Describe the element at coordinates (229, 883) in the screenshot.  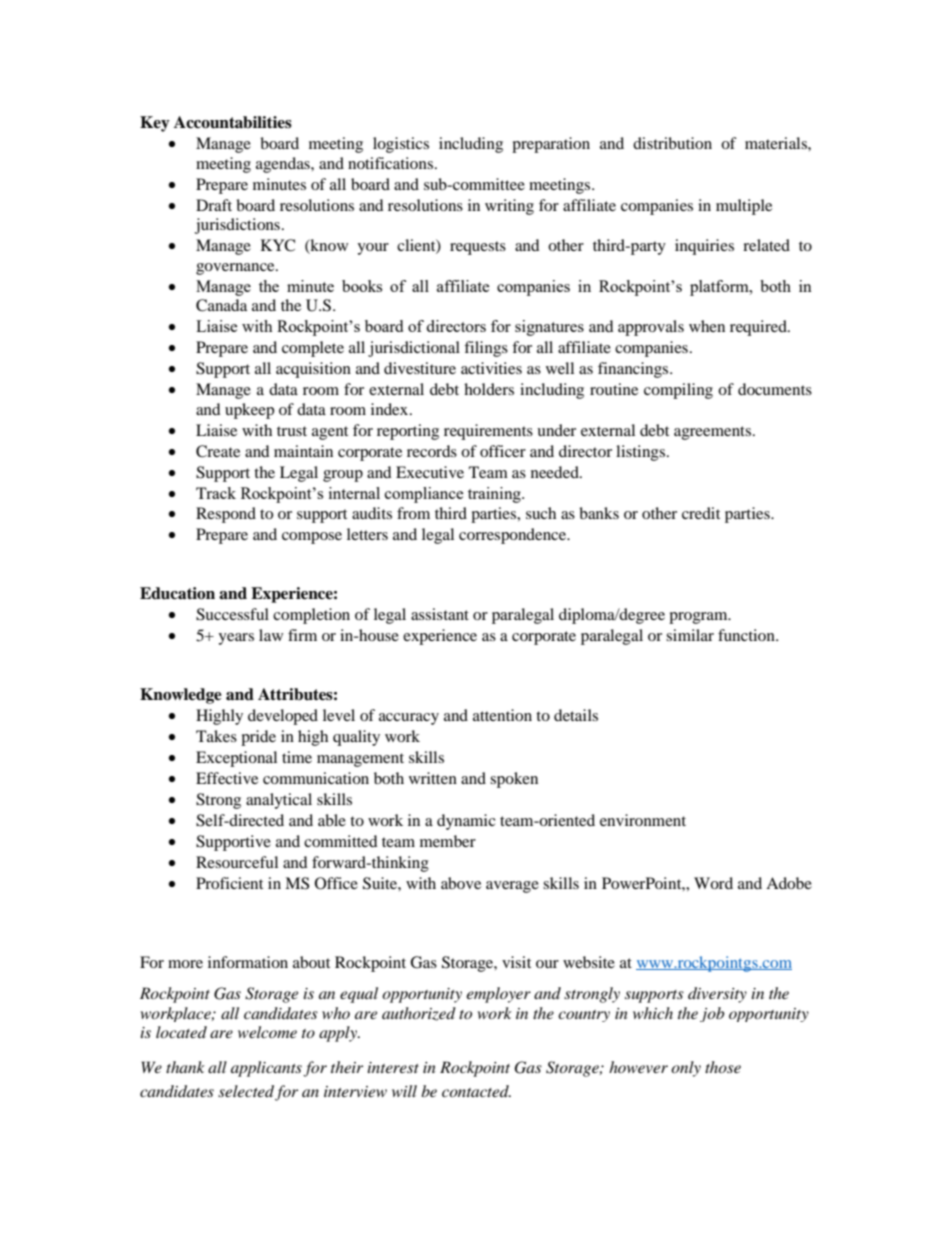
I see `Proficient` at that location.
